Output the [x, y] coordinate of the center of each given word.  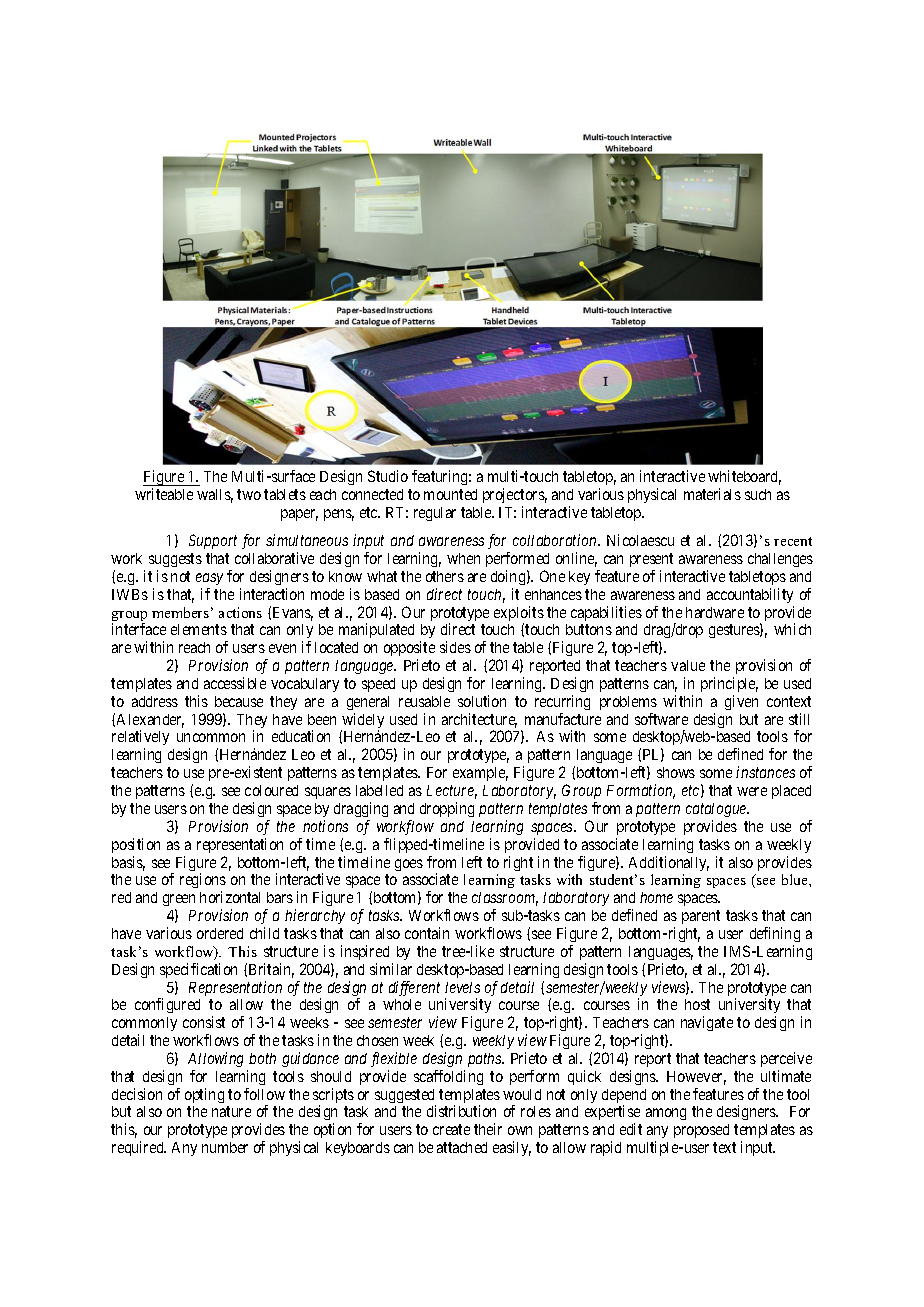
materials [712, 494]
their [488, 1129]
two [249, 494]
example [480, 774]
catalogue [717, 810]
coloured [271, 790]
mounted [450, 494]
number [225, 1147]
